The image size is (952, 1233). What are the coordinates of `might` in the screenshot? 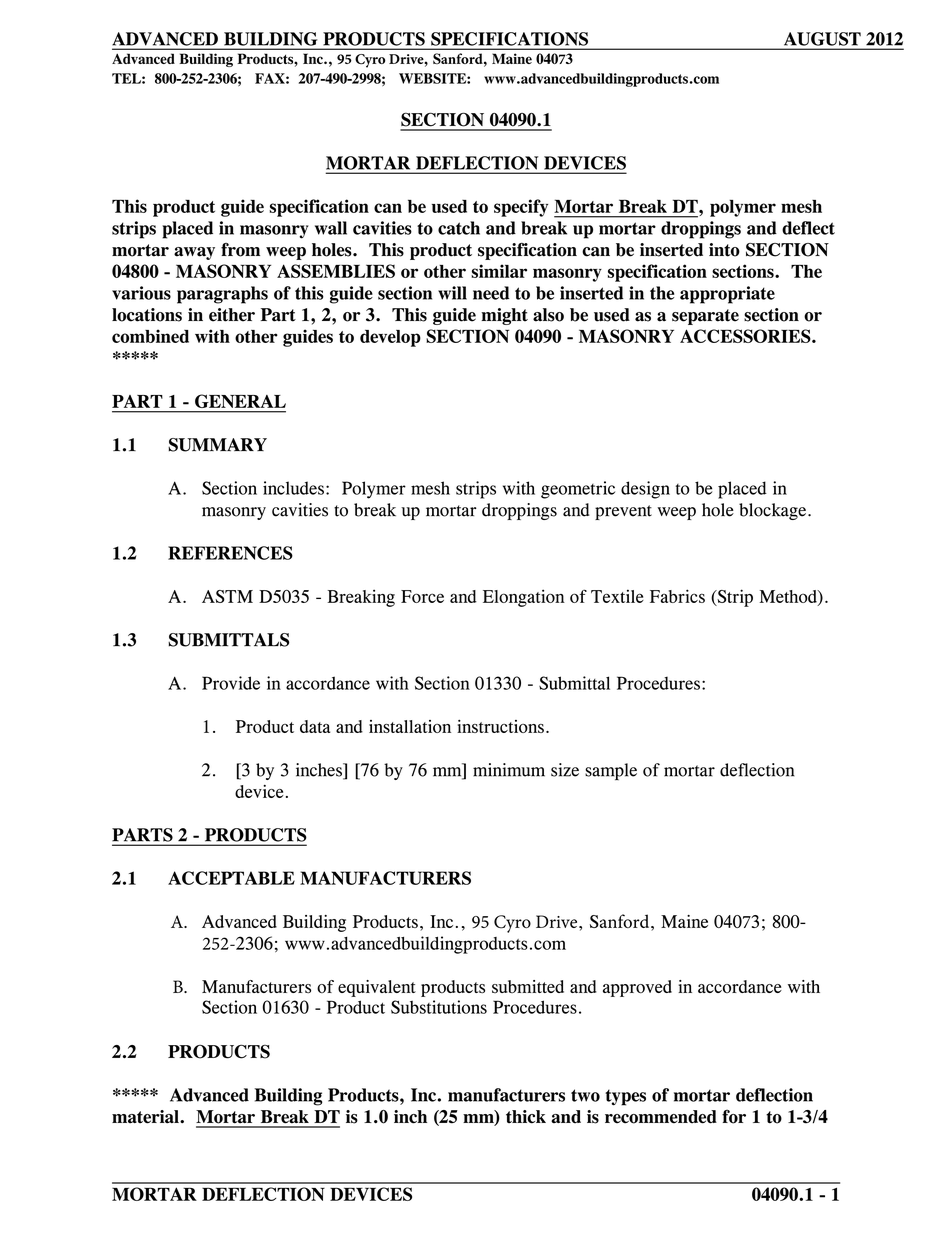 It's located at (504, 316).
